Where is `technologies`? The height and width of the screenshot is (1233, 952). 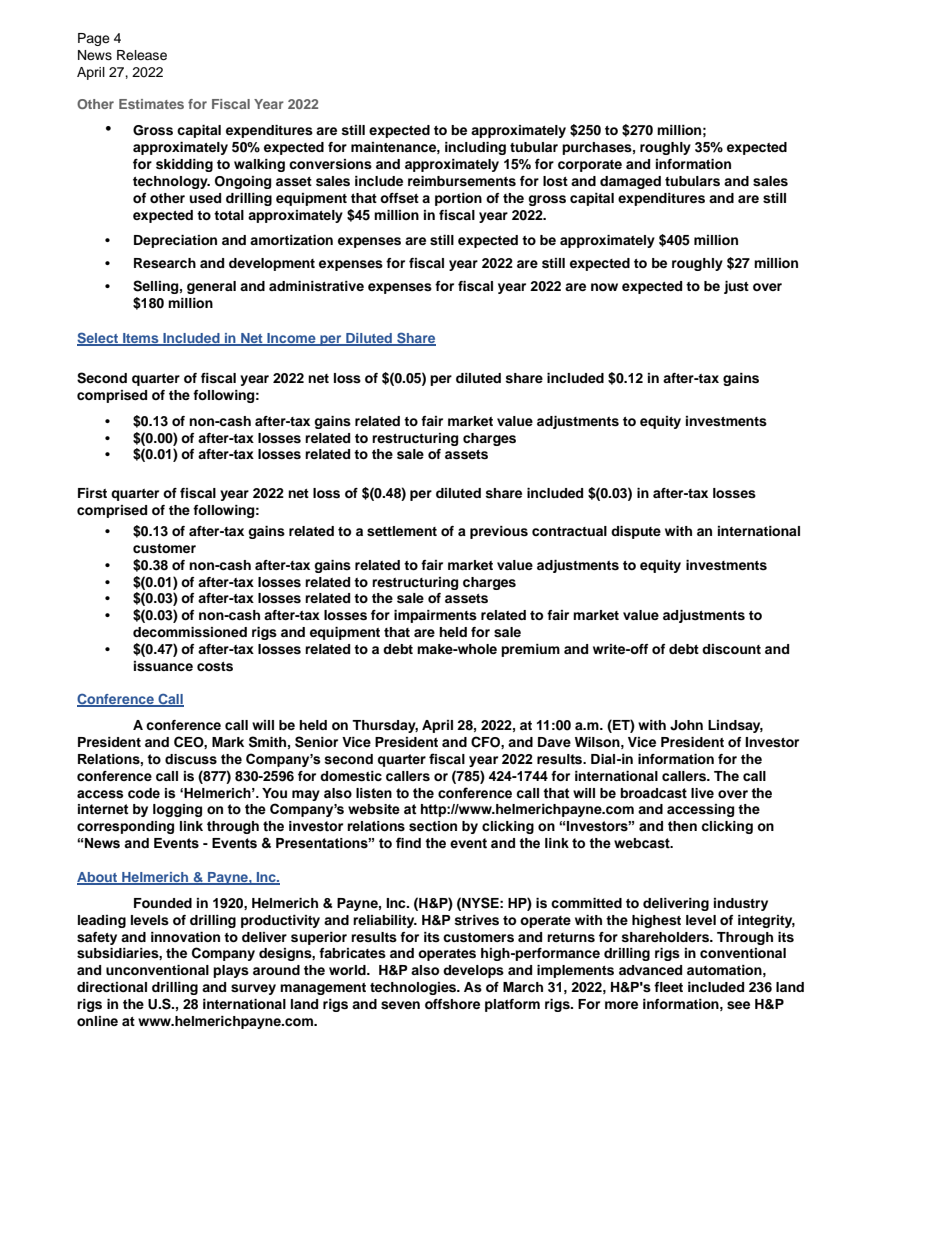 technologies is located at coordinates (414, 988).
